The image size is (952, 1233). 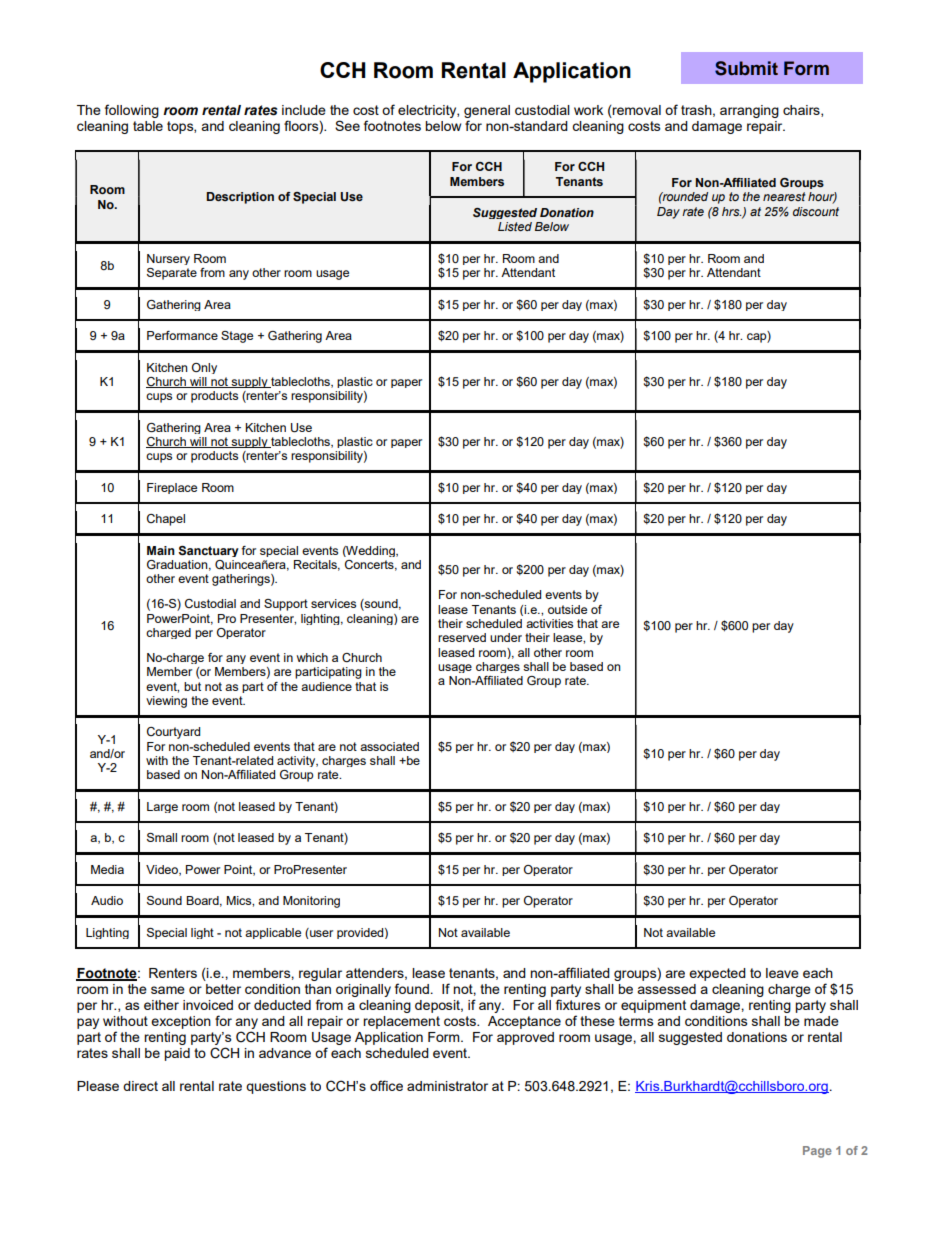 What do you see at coordinates (487, 111) in the screenshot?
I see `general` at bounding box center [487, 111].
